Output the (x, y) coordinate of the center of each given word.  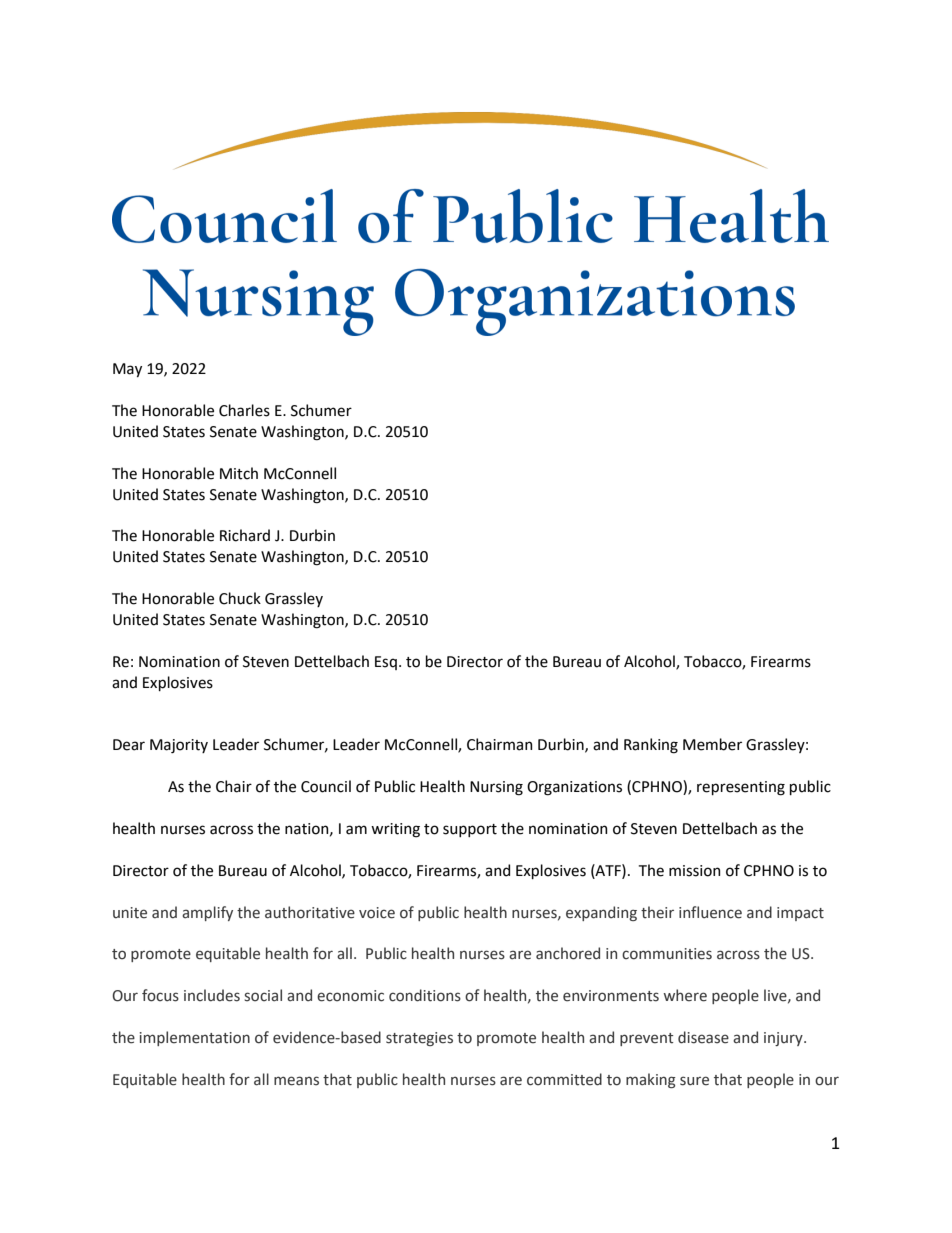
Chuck (240, 598)
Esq (386, 663)
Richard (245, 535)
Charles (244, 410)
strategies (419, 1039)
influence (710, 912)
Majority (179, 746)
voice (377, 913)
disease (703, 1037)
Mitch (239, 473)
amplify (207, 913)
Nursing (496, 788)
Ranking (651, 746)
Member (712, 744)
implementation (195, 1038)
